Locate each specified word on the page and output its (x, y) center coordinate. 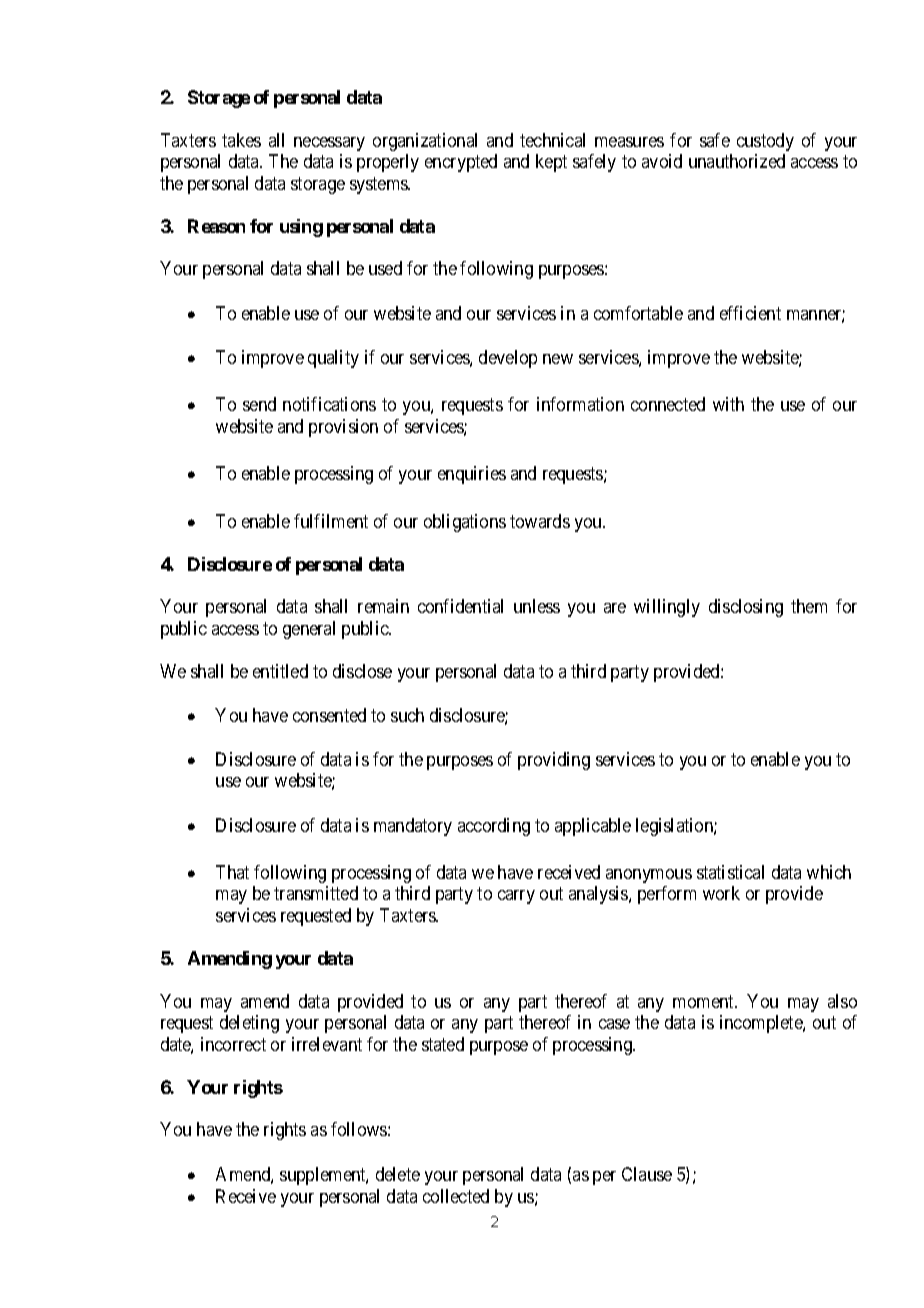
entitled (280, 671)
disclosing (746, 608)
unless (537, 606)
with (728, 404)
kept (551, 163)
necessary (329, 144)
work (721, 893)
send (259, 404)
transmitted (316, 893)
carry (516, 897)
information (580, 404)
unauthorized (737, 161)
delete (398, 1174)
